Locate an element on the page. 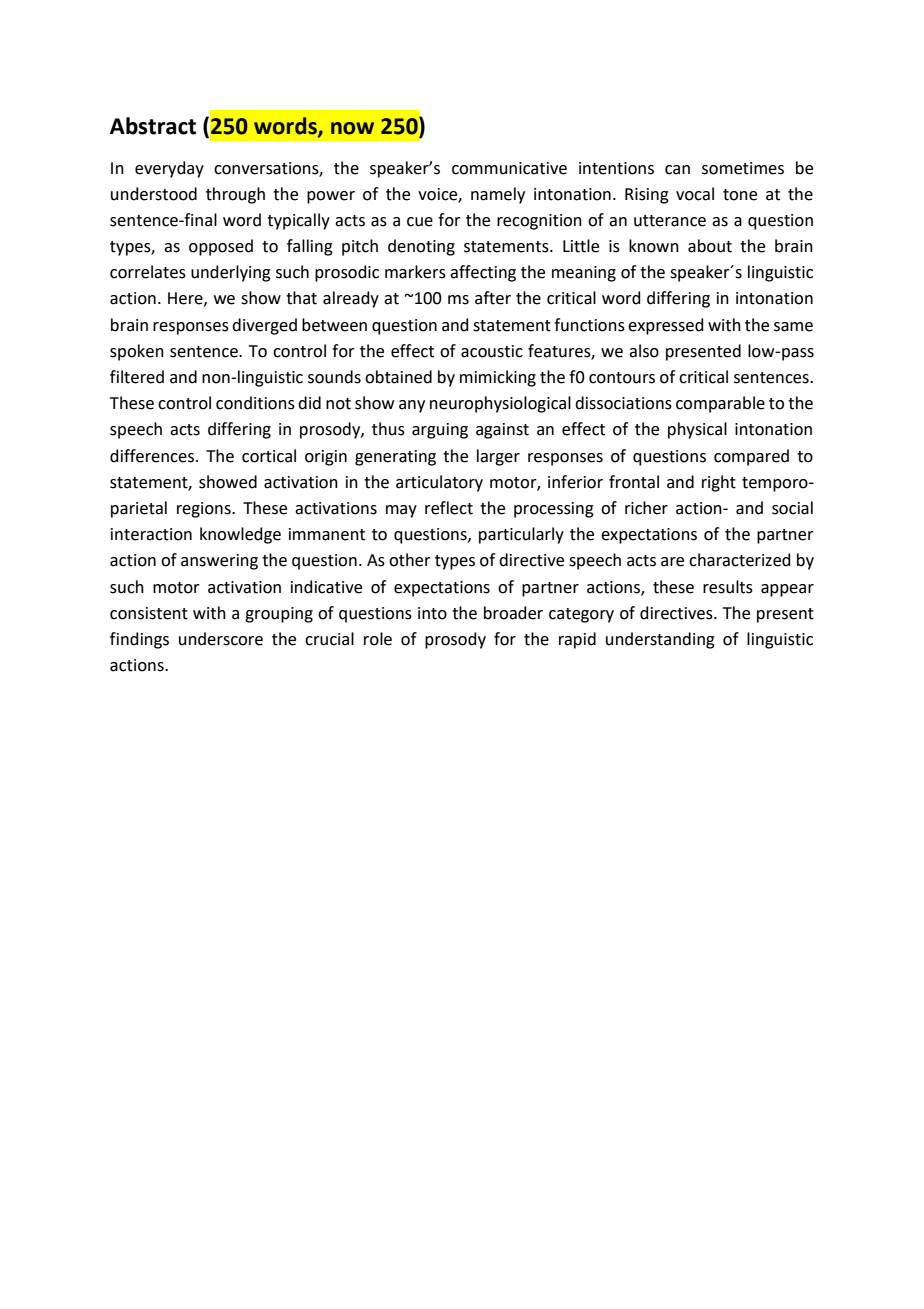  larger is located at coordinates (498, 457).
